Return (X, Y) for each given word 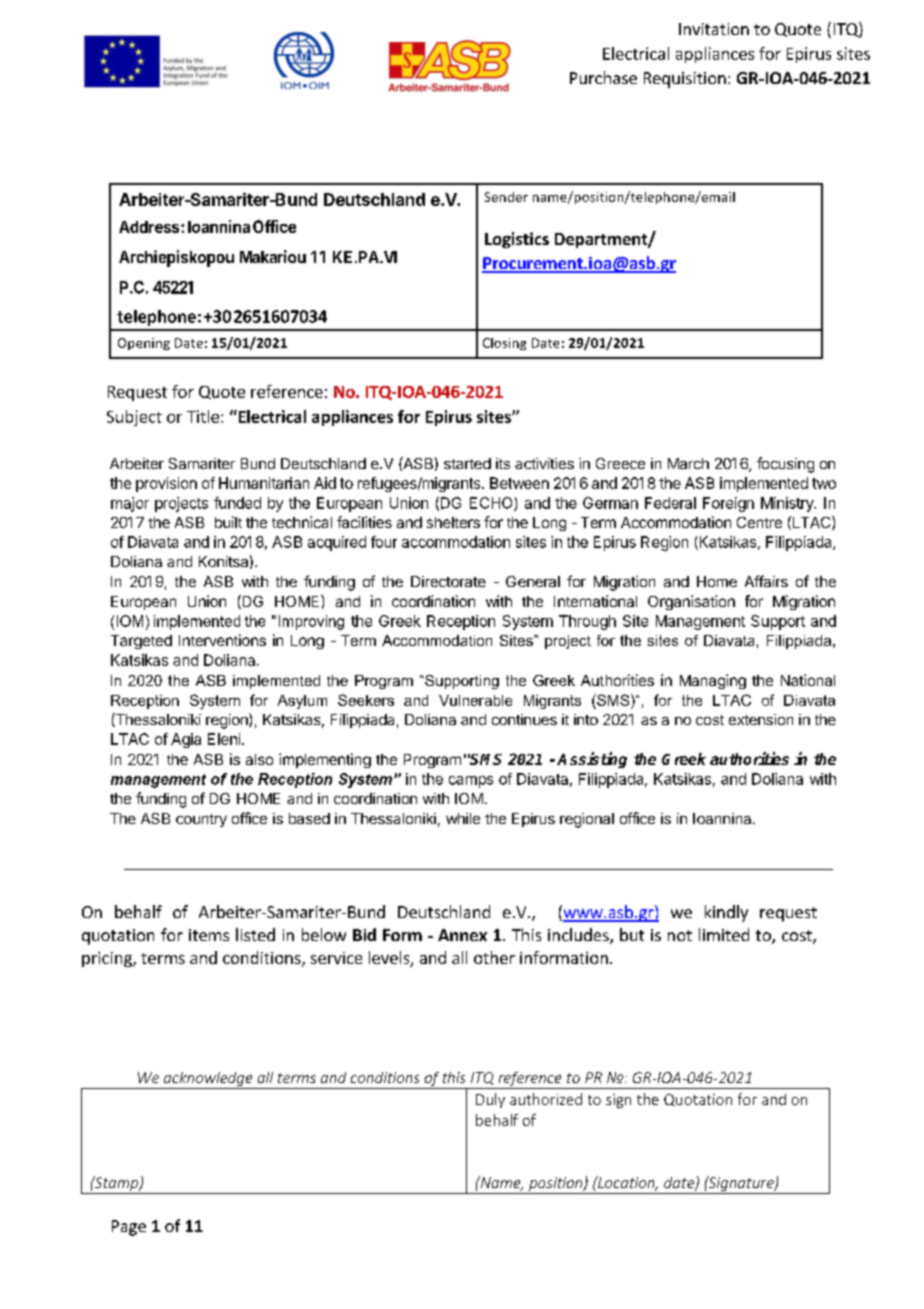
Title (203, 416)
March (688, 463)
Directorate (448, 581)
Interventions (222, 640)
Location (626, 1183)
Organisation (691, 602)
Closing (504, 344)
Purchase (603, 77)
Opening (144, 344)
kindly (726, 913)
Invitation (714, 29)
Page (129, 1228)
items (209, 935)
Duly (490, 1100)
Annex (462, 935)
